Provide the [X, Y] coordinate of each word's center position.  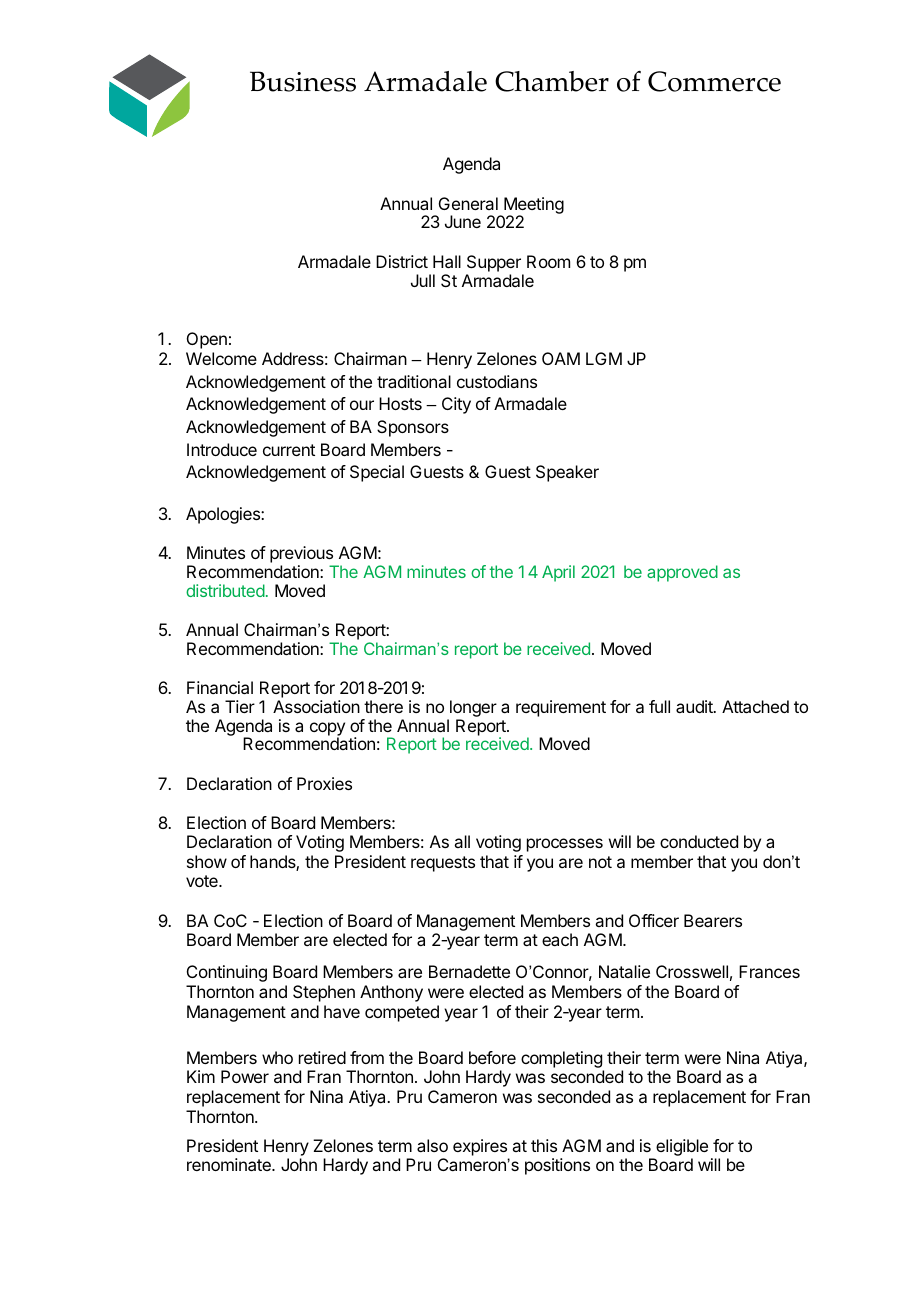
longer [472, 710]
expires [480, 1147]
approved [682, 573]
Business [303, 81]
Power [245, 1076]
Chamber [552, 81]
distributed [225, 590]
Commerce [714, 81]
